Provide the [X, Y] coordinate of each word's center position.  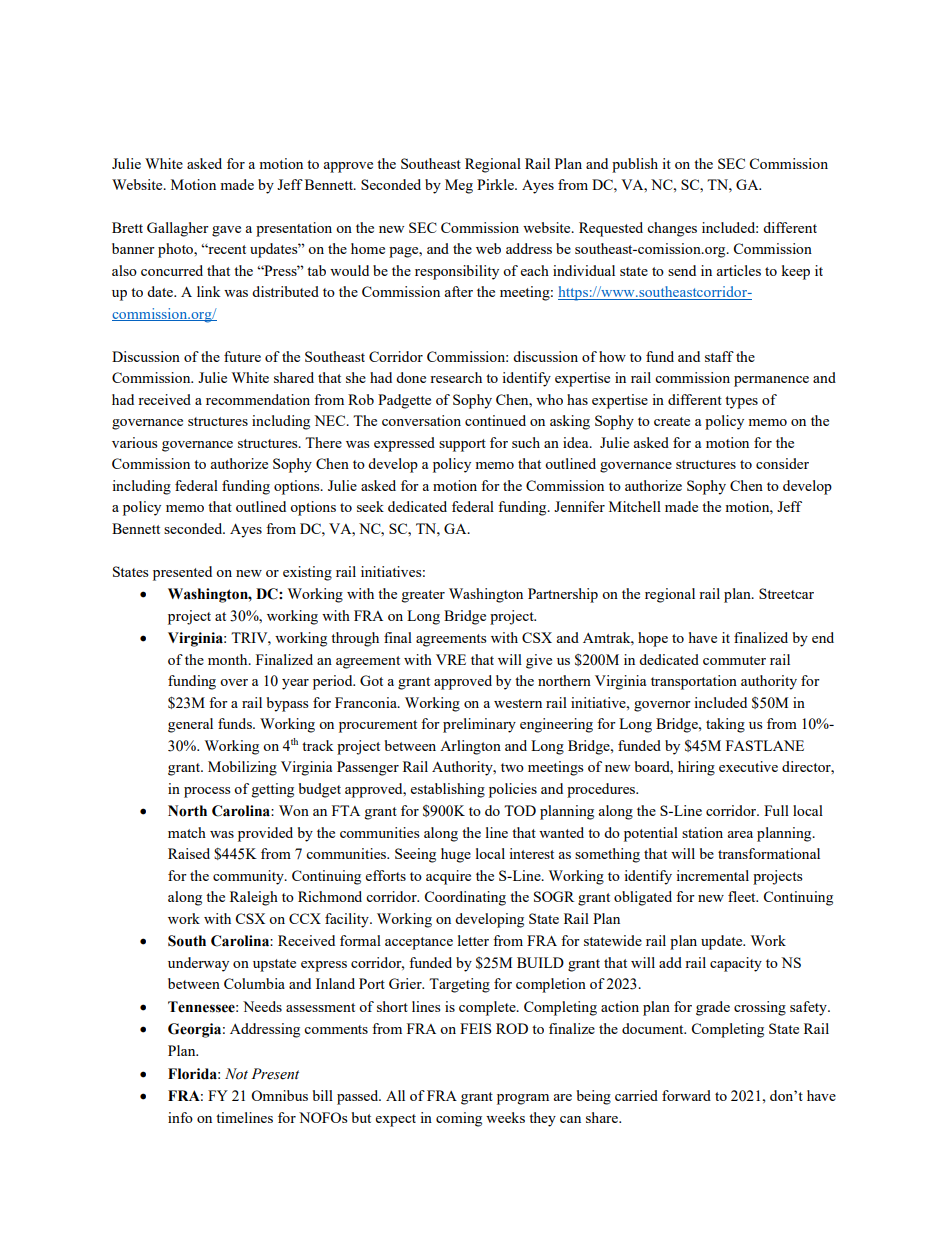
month [229, 659]
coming [459, 1119]
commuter [734, 660]
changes [672, 229]
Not [236, 1074]
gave [226, 231]
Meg [459, 186]
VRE [451, 659]
